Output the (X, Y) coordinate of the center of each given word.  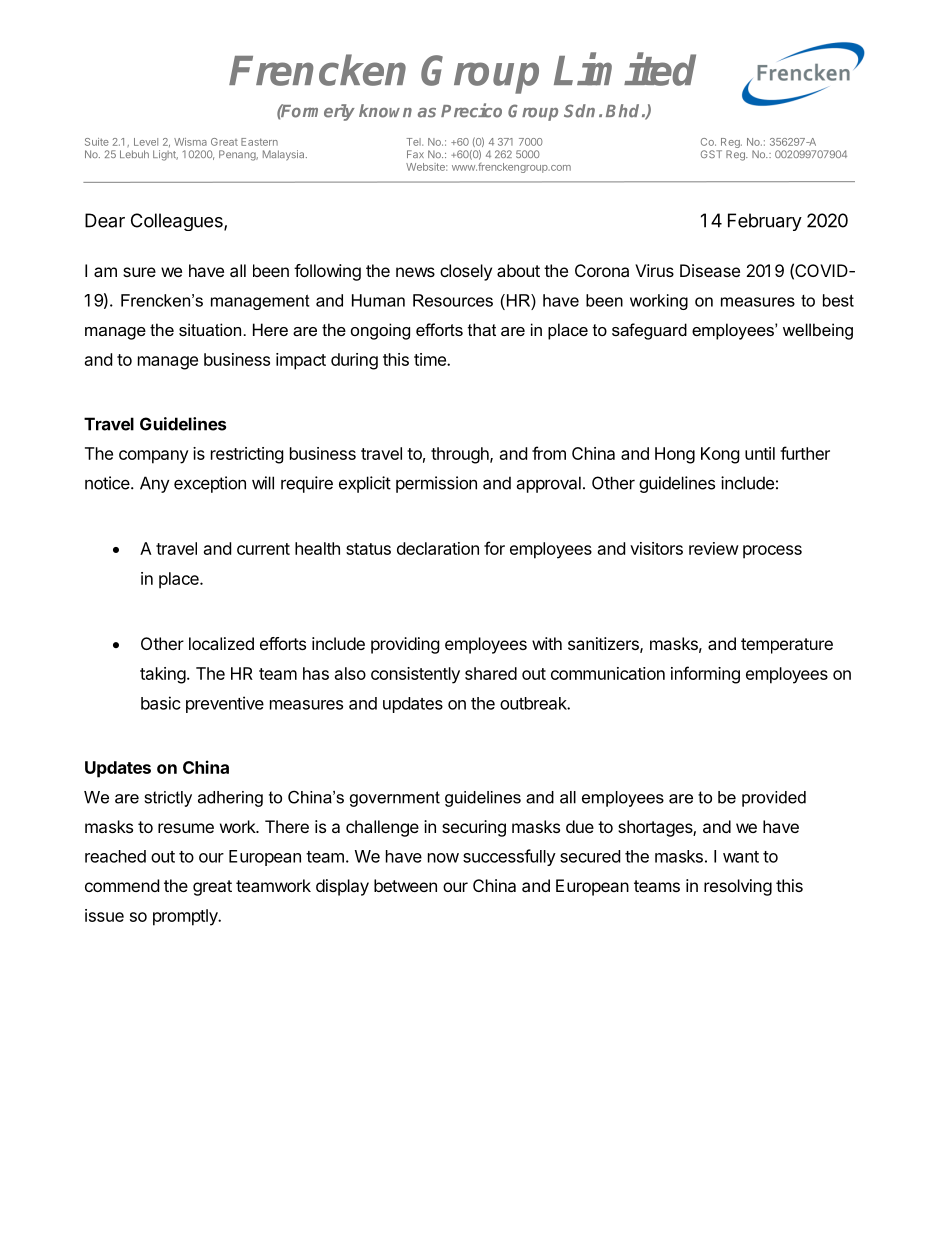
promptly (186, 917)
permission (436, 484)
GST (711, 154)
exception (210, 484)
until (760, 453)
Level (146, 142)
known (385, 111)
